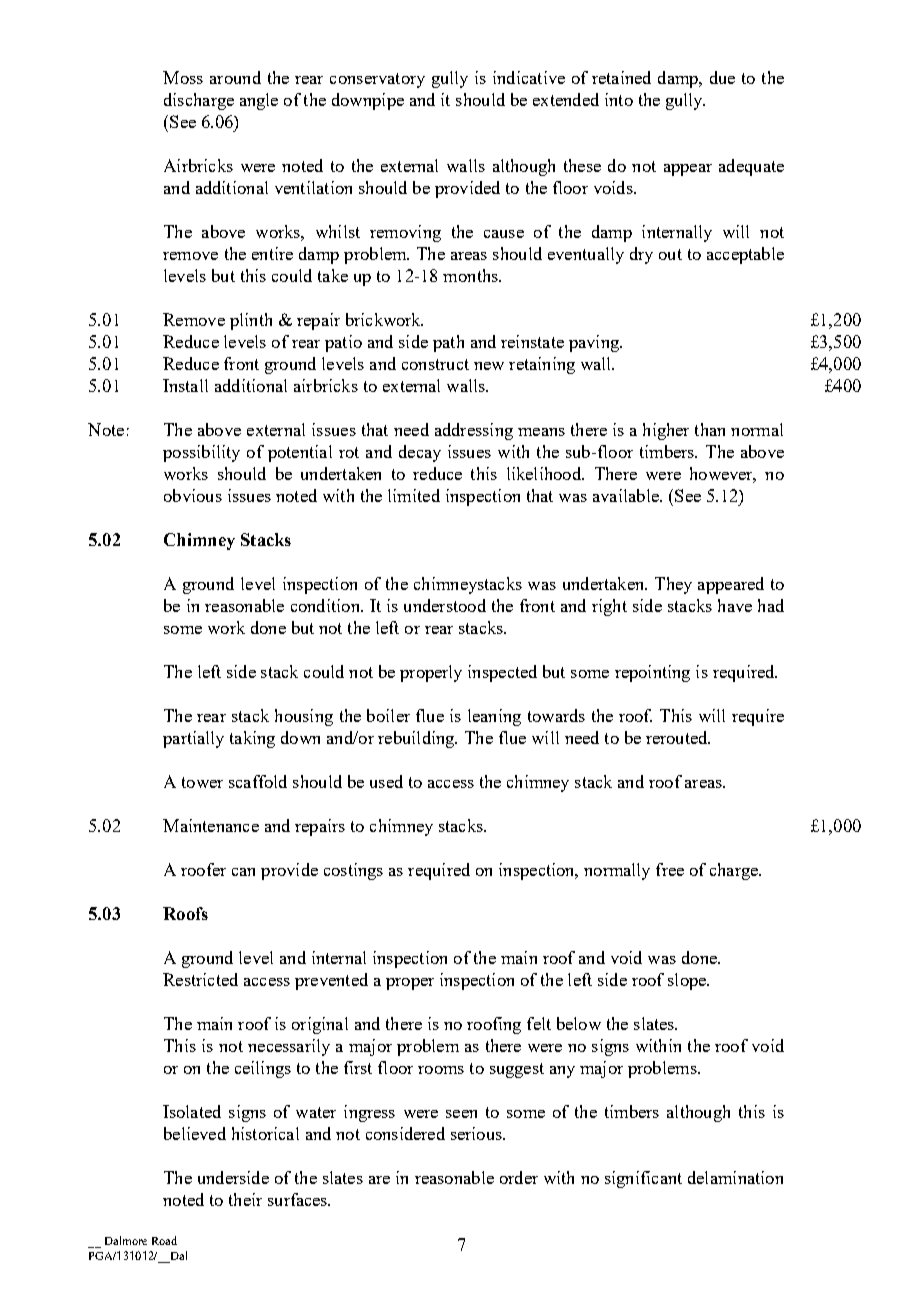 The image size is (924, 1308). Describe the element at coordinates (386, 781) in the screenshot. I see `used` at that location.
